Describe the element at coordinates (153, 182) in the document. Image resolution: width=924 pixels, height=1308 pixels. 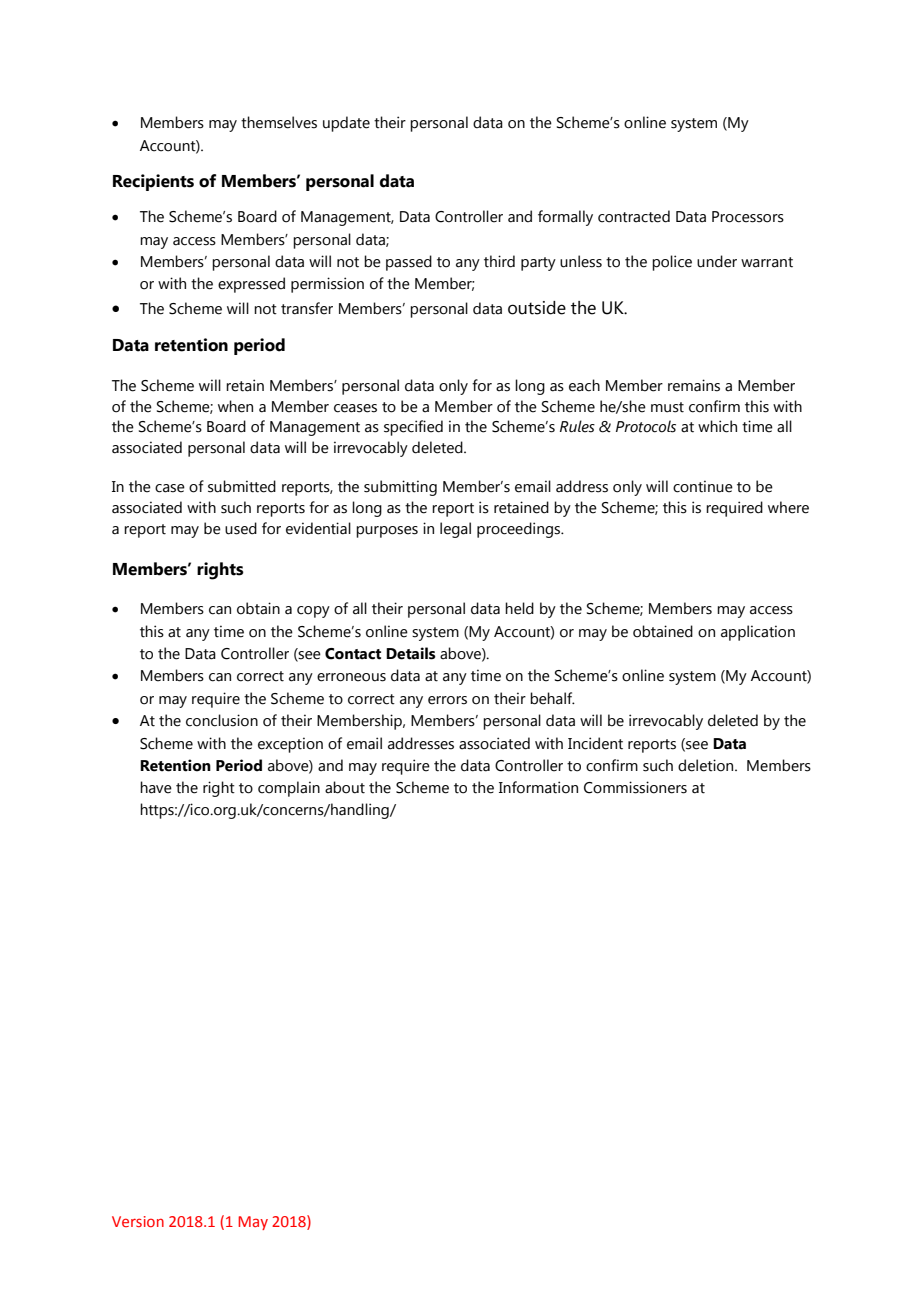
I see `Recipients` at that location.
